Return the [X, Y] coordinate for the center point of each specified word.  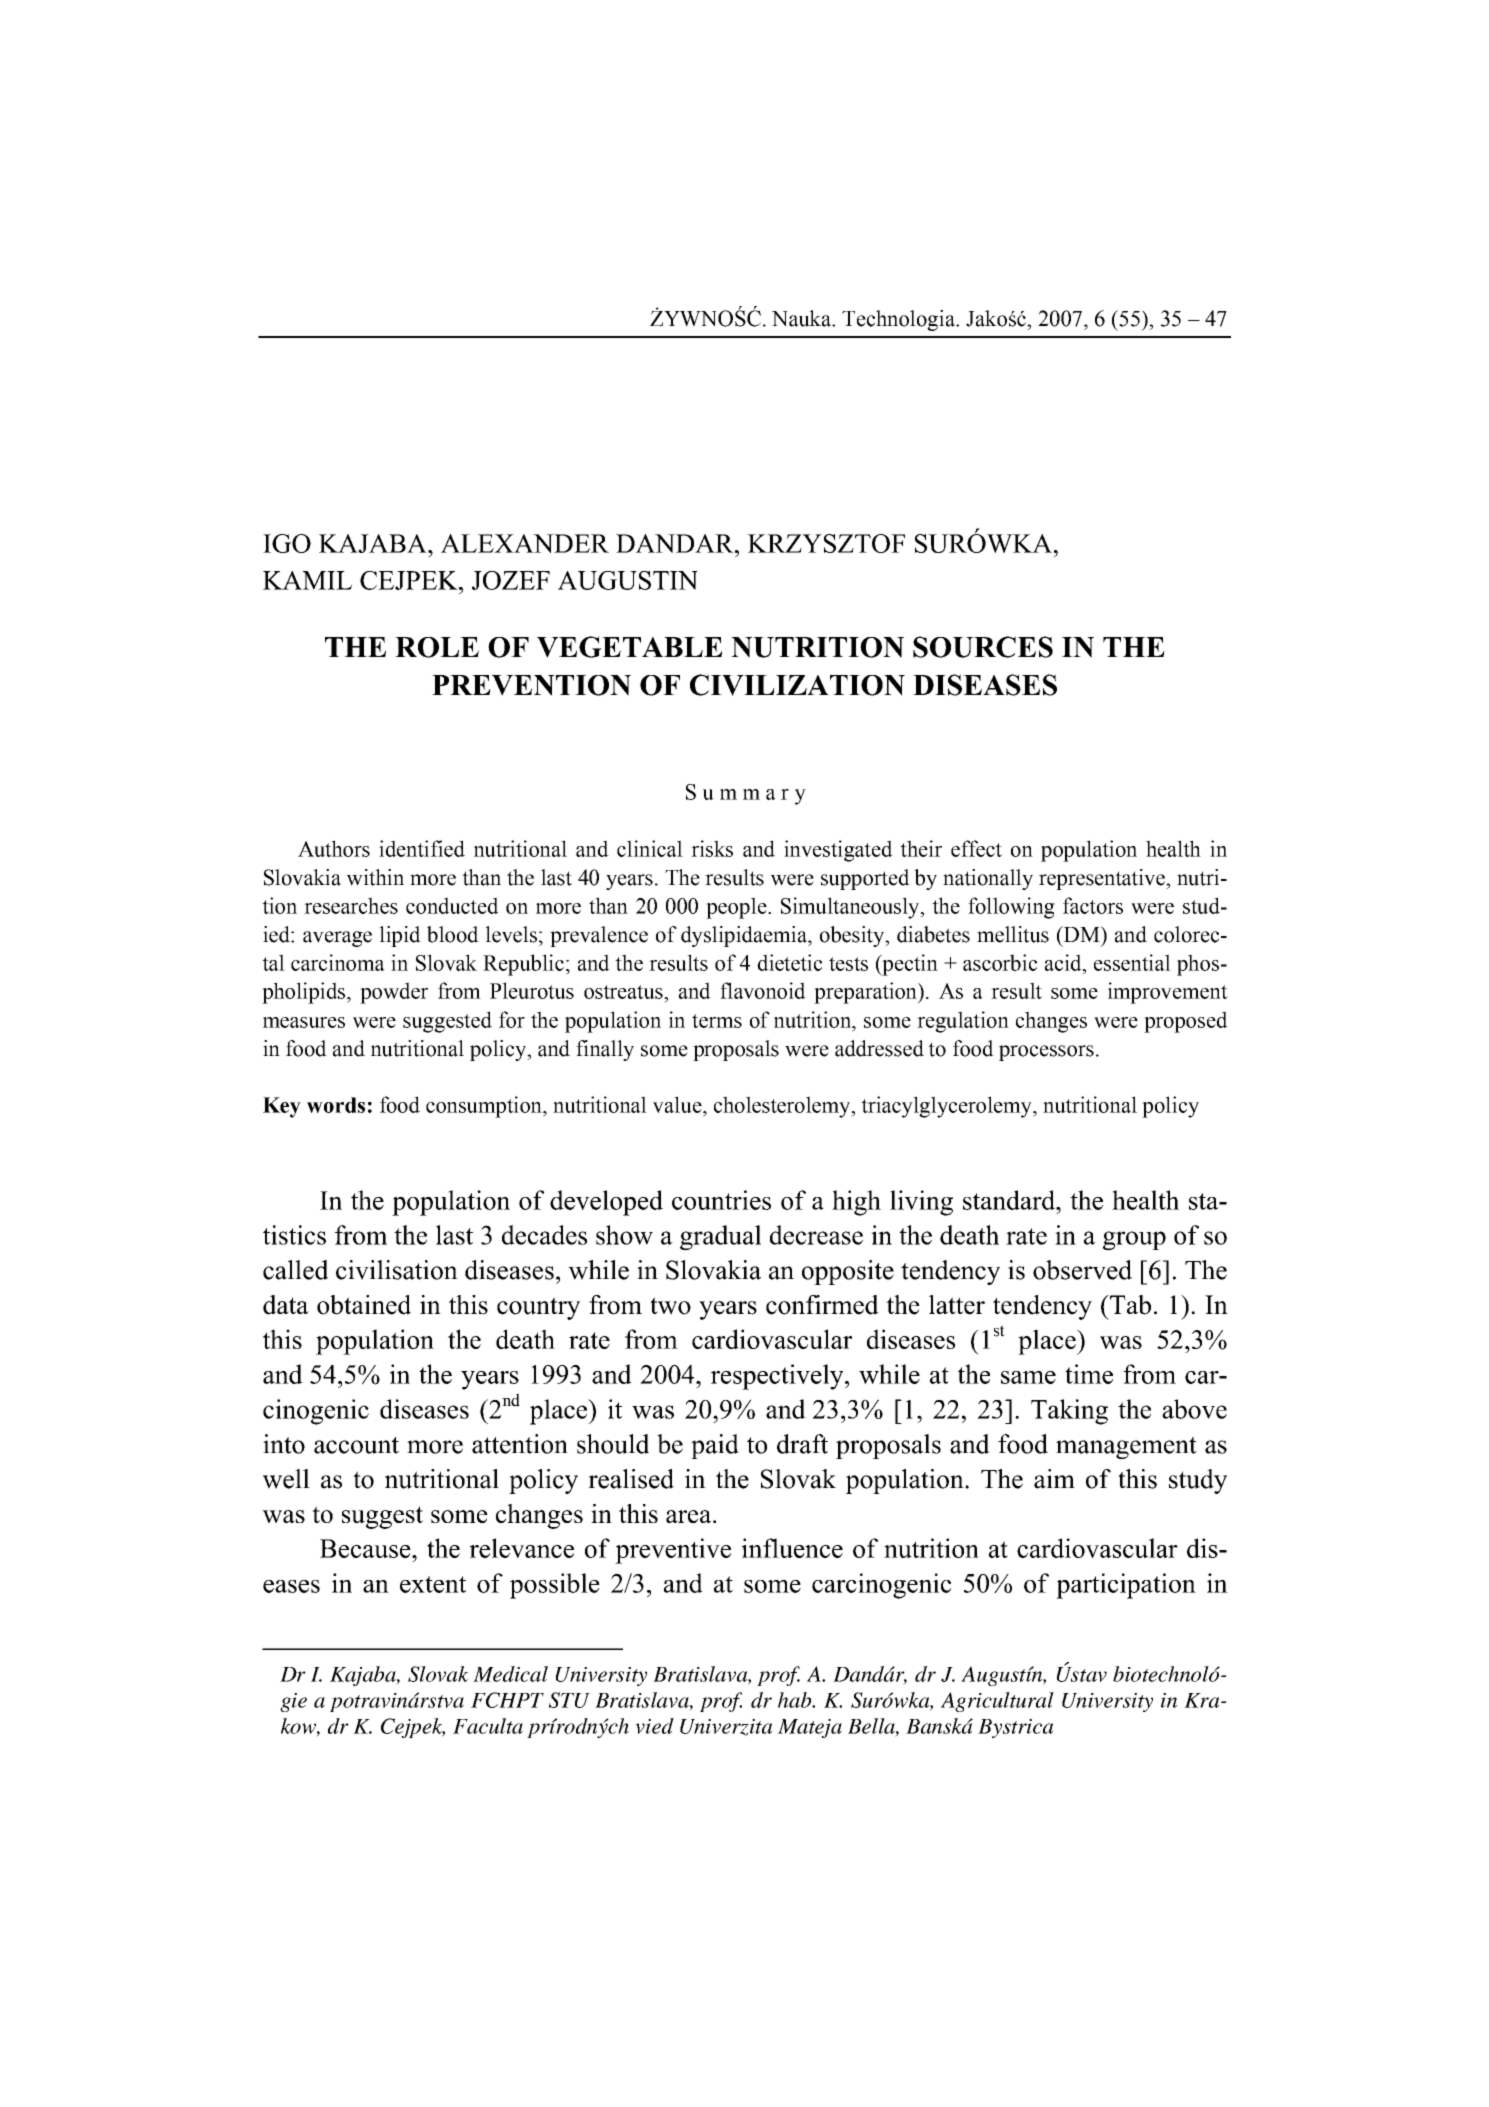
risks [712, 848]
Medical [510, 1674]
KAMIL [307, 580]
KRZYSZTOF [826, 543]
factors [1093, 905]
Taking [1069, 1412]
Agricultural [997, 1702]
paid [715, 1446]
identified [422, 848]
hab [796, 1700]
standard [1010, 1200]
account [356, 1445]
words [336, 1105]
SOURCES [983, 647]
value [678, 1106]
